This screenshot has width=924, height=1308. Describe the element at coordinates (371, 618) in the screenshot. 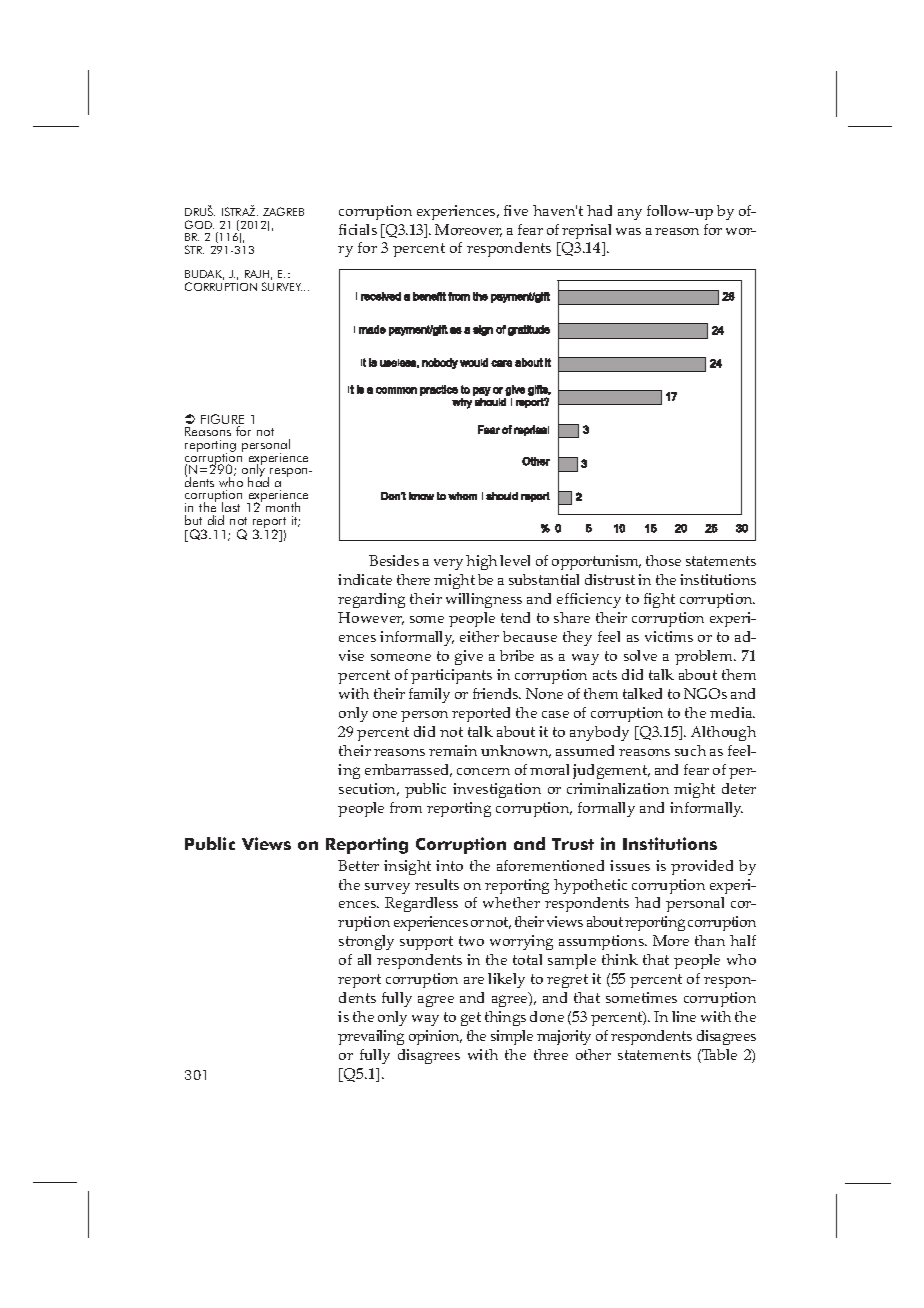

I see `However` at that location.
